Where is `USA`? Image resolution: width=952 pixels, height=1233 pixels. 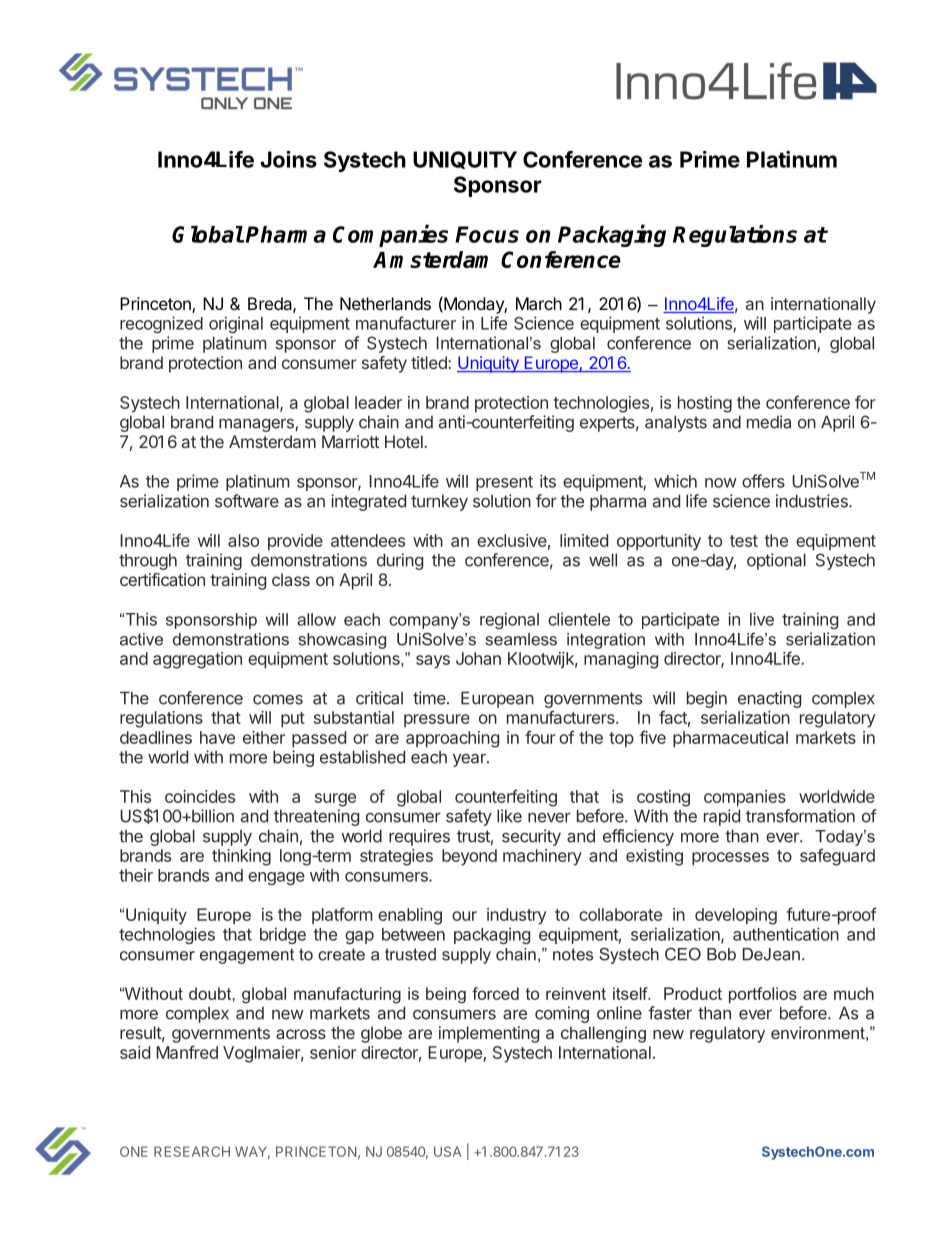 USA is located at coordinates (448, 1151).
